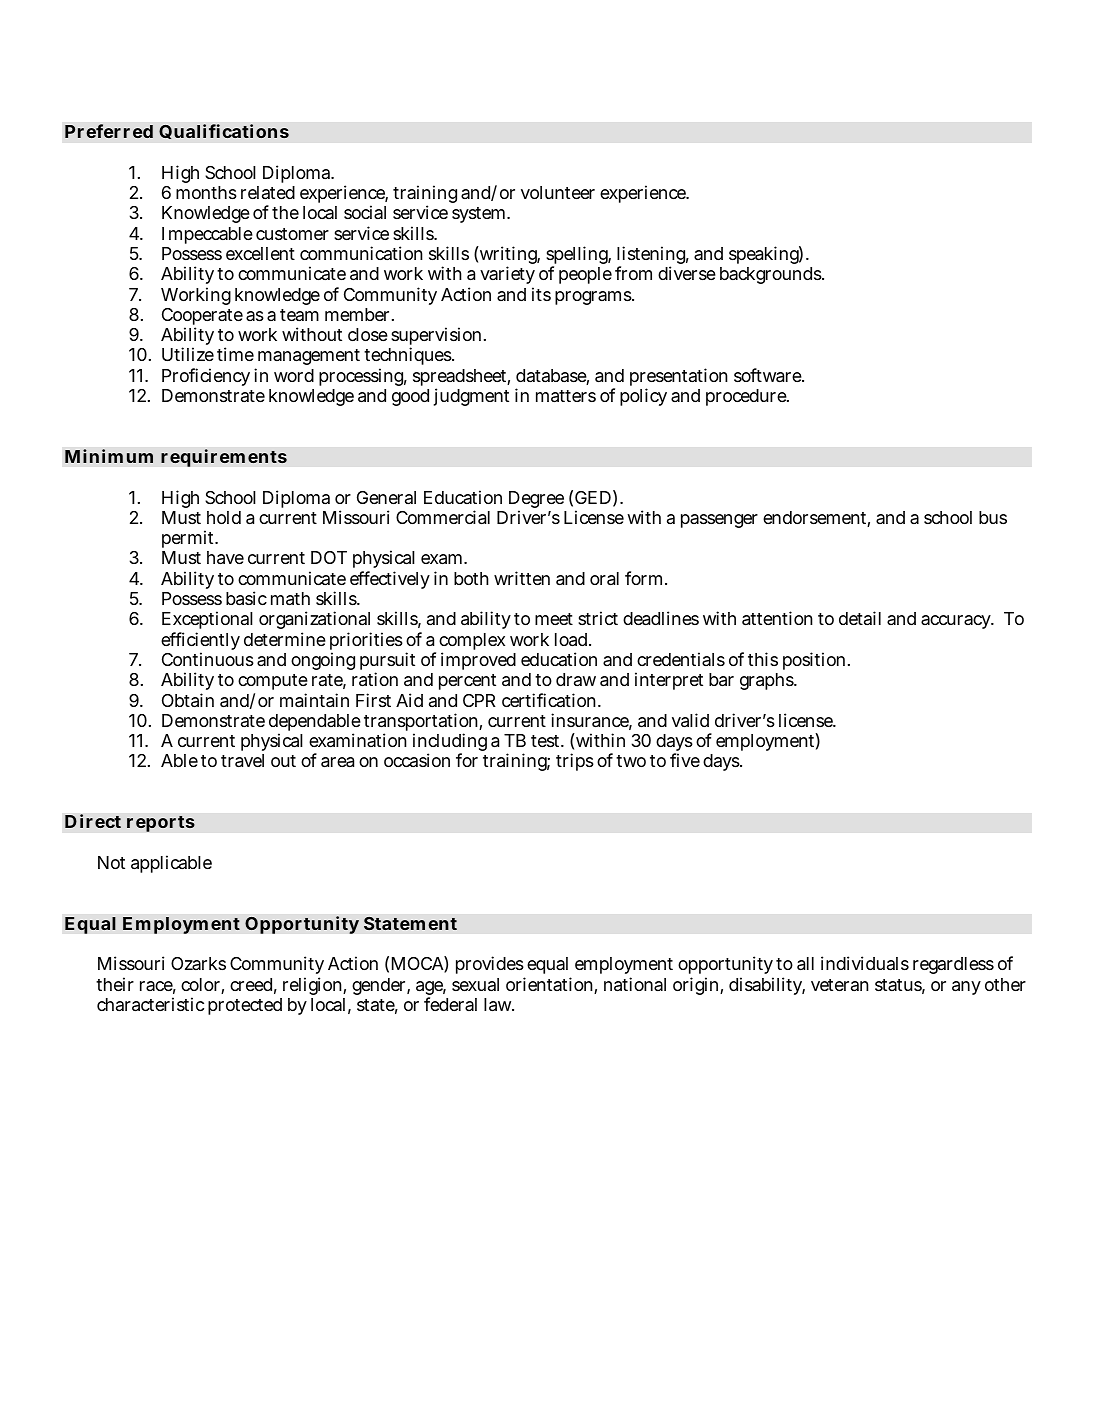  Describe the element at coordinates (840, 985) in the screenshot. I see `veteran` at that location.
